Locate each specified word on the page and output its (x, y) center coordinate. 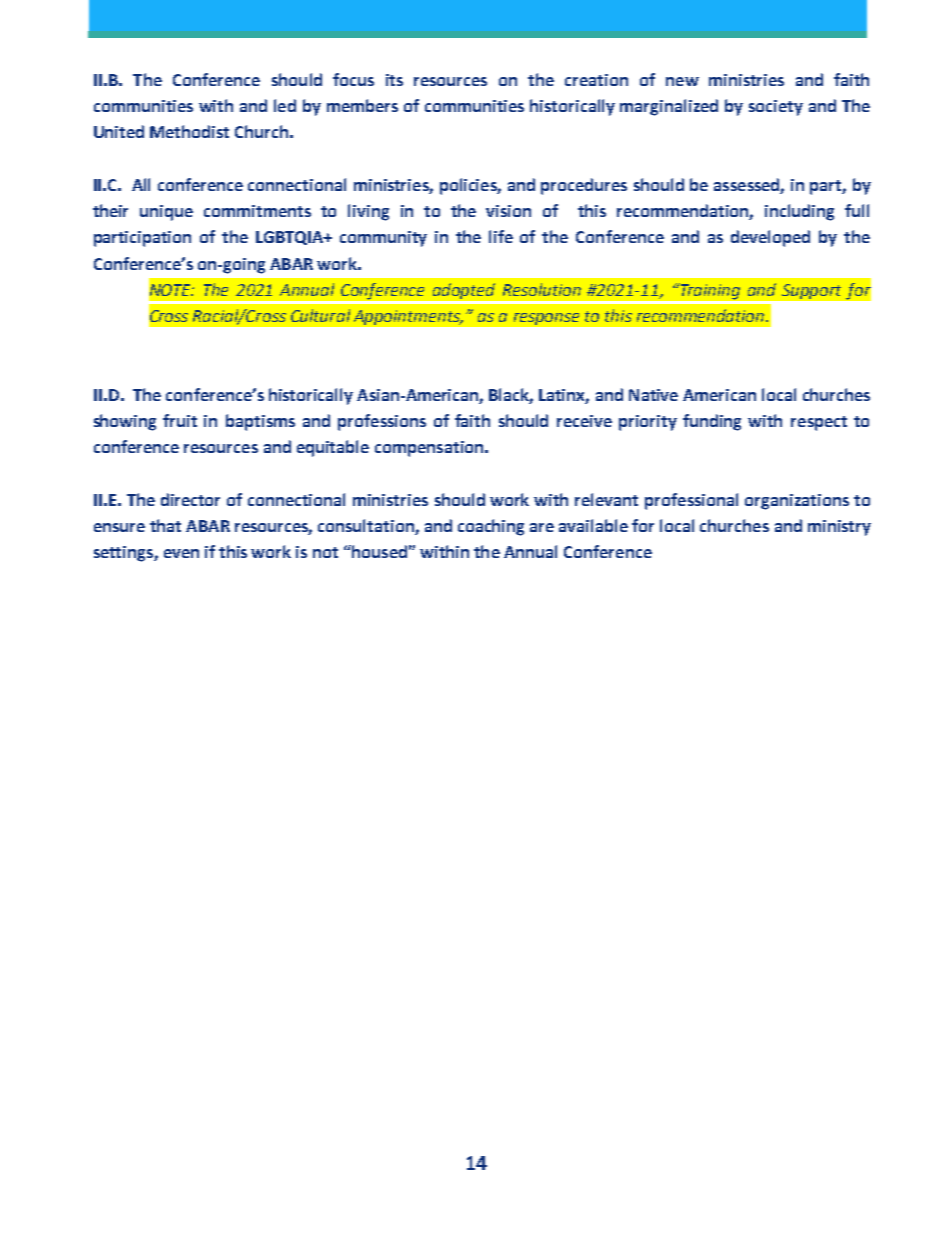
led (285, 105)
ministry (839, 528)
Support (811, 291)
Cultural (320, 315)
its (394, 80)
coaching (491, 527)
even (181, 553)
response (546, 319)
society (776, 108)
